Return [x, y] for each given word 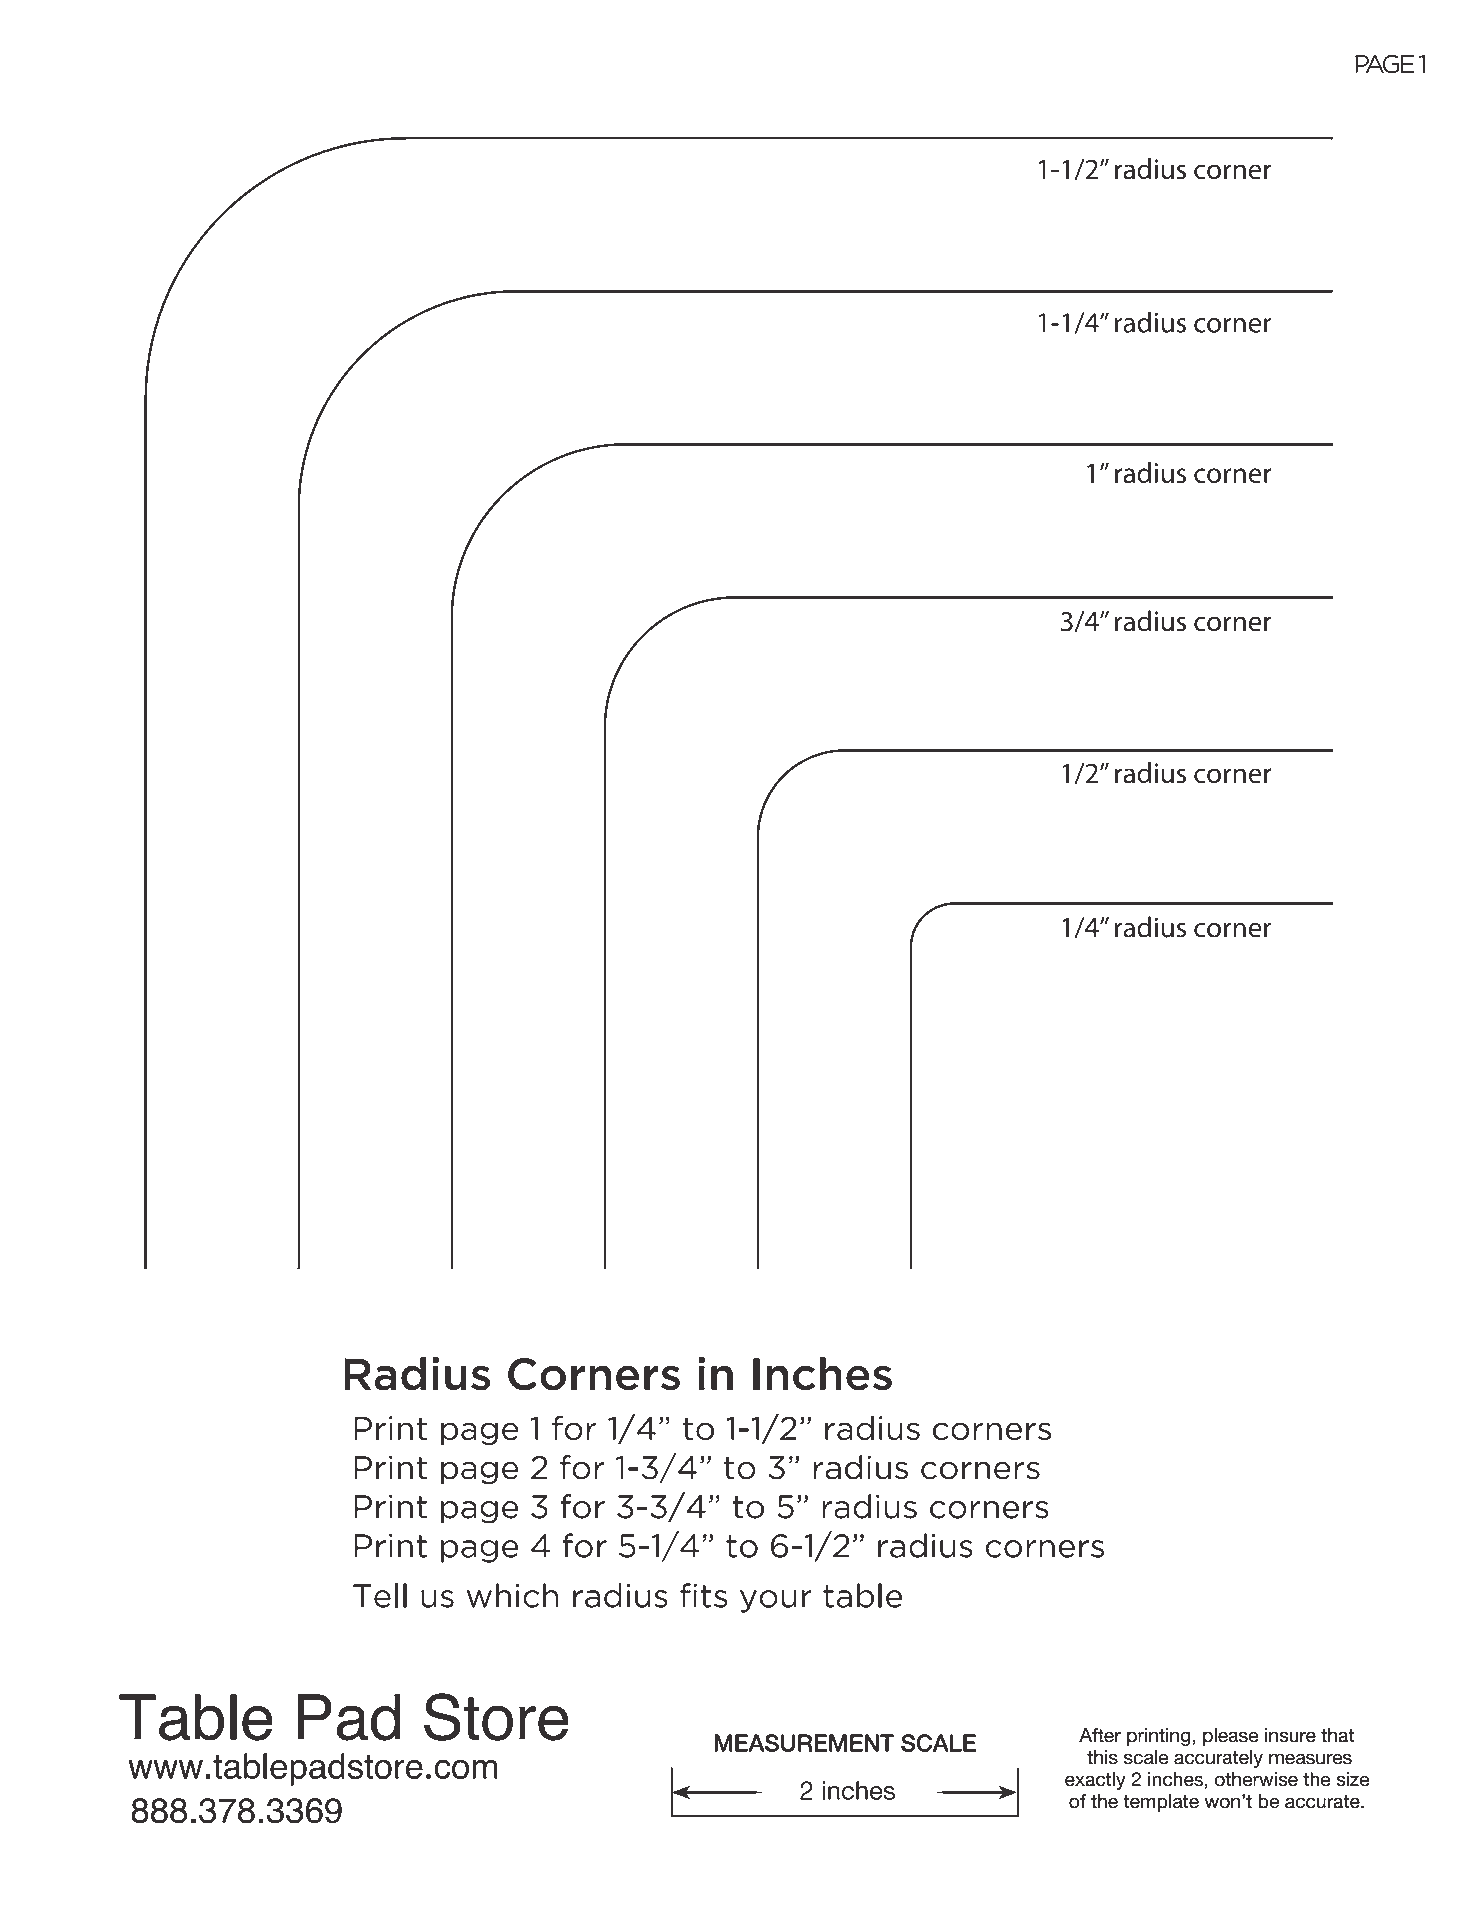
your [776, 1601]
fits [703, 1595]
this [1102, 1757]
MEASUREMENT [804, 1743]
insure [1290, 1735]
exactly [1095, 1781]
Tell [380, 1595]
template [1161, 1803]
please [1230, 1737]
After [1100, 1735]
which [512, 1595]
